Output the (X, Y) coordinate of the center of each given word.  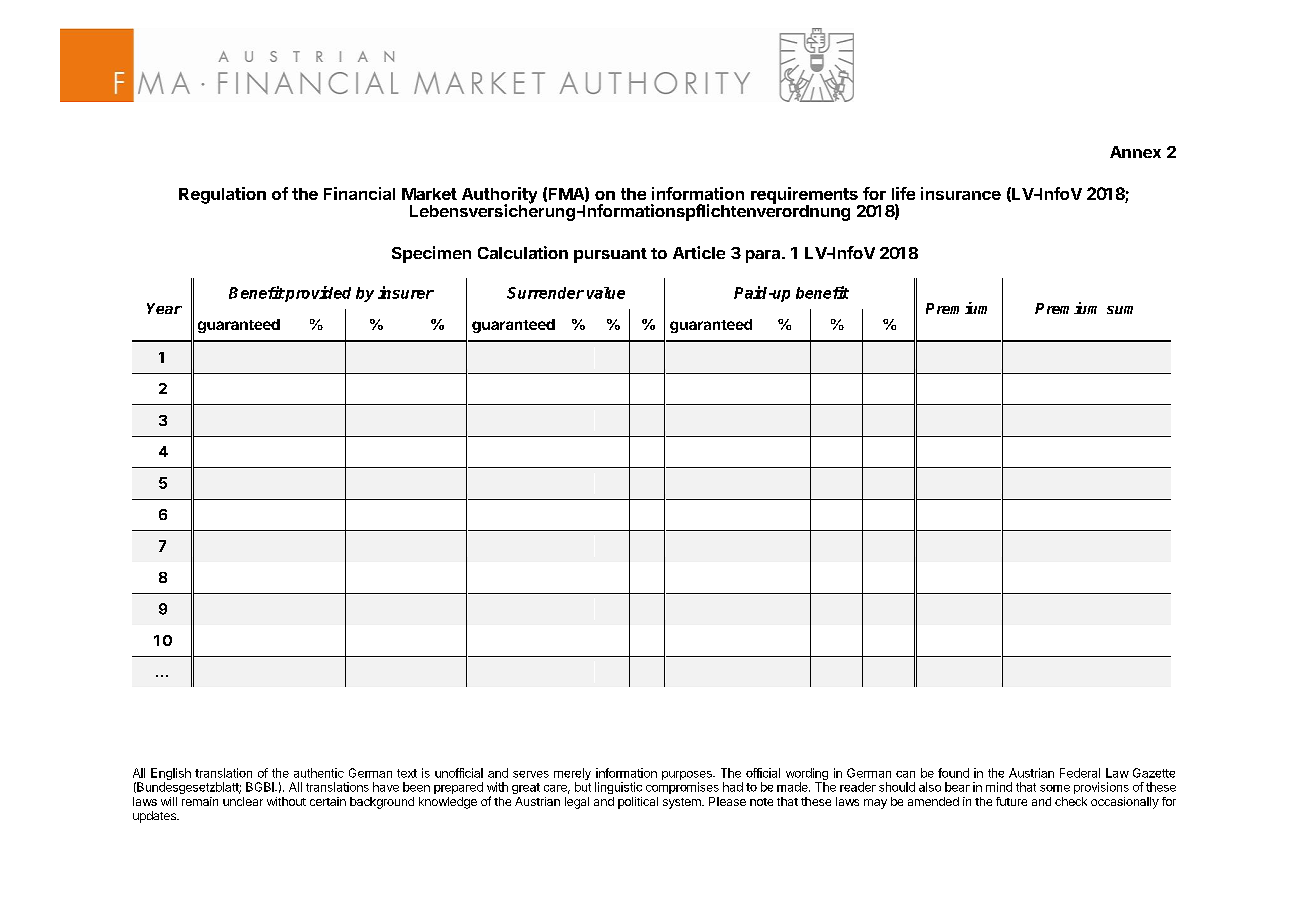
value (606, 293)
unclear (243, 801)
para (764, 256)
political (638, 803)
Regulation (222, 195)
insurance (961, 193)
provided (317, 294)
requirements (805, 196)
